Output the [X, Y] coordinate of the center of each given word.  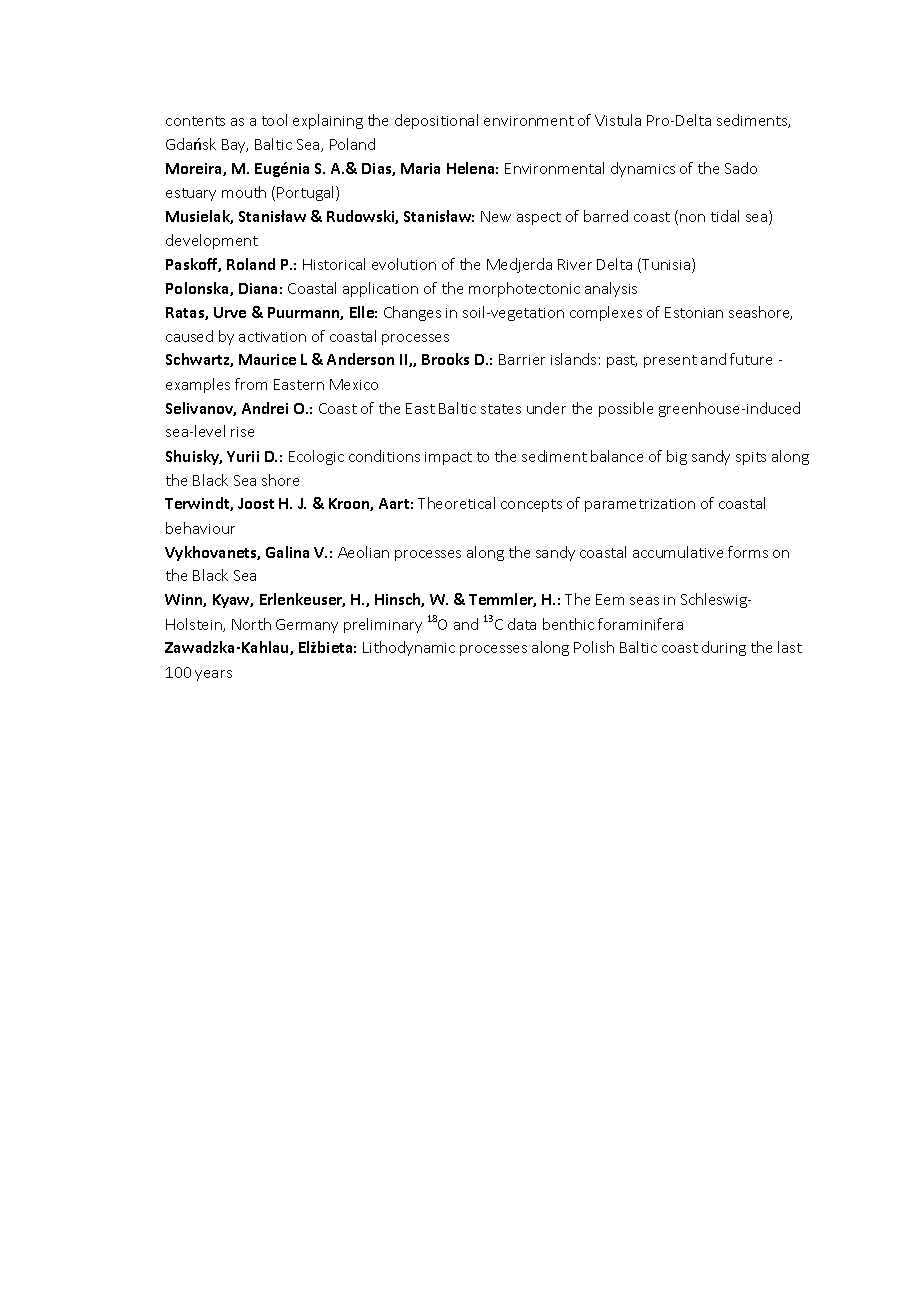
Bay [235, 146]
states [501, 409]
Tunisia [666, 265]
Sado [741, 168]
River [575, 264]
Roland [251, 264]
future [751, 359]
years [213, 675]
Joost [256, 503]
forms [748, 552]
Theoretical [456, 503]
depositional [436, 121]
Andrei [265, 408]
